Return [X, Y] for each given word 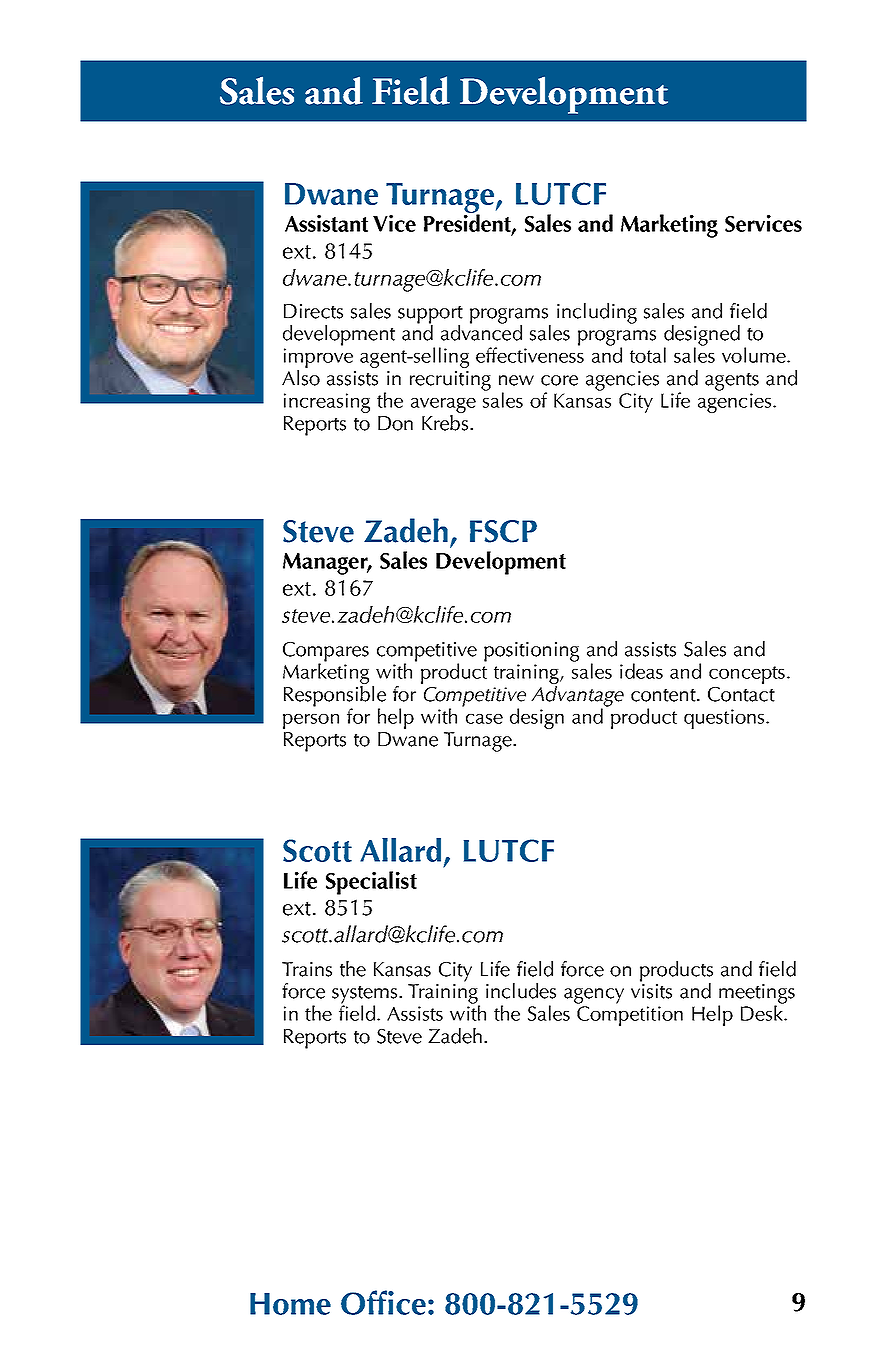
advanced [481, 332]
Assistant [326, 223]
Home [290, 1304]
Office [383, 1302]
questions [725, 719]
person [311, 721]
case [484, 719]
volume [755, 355]
